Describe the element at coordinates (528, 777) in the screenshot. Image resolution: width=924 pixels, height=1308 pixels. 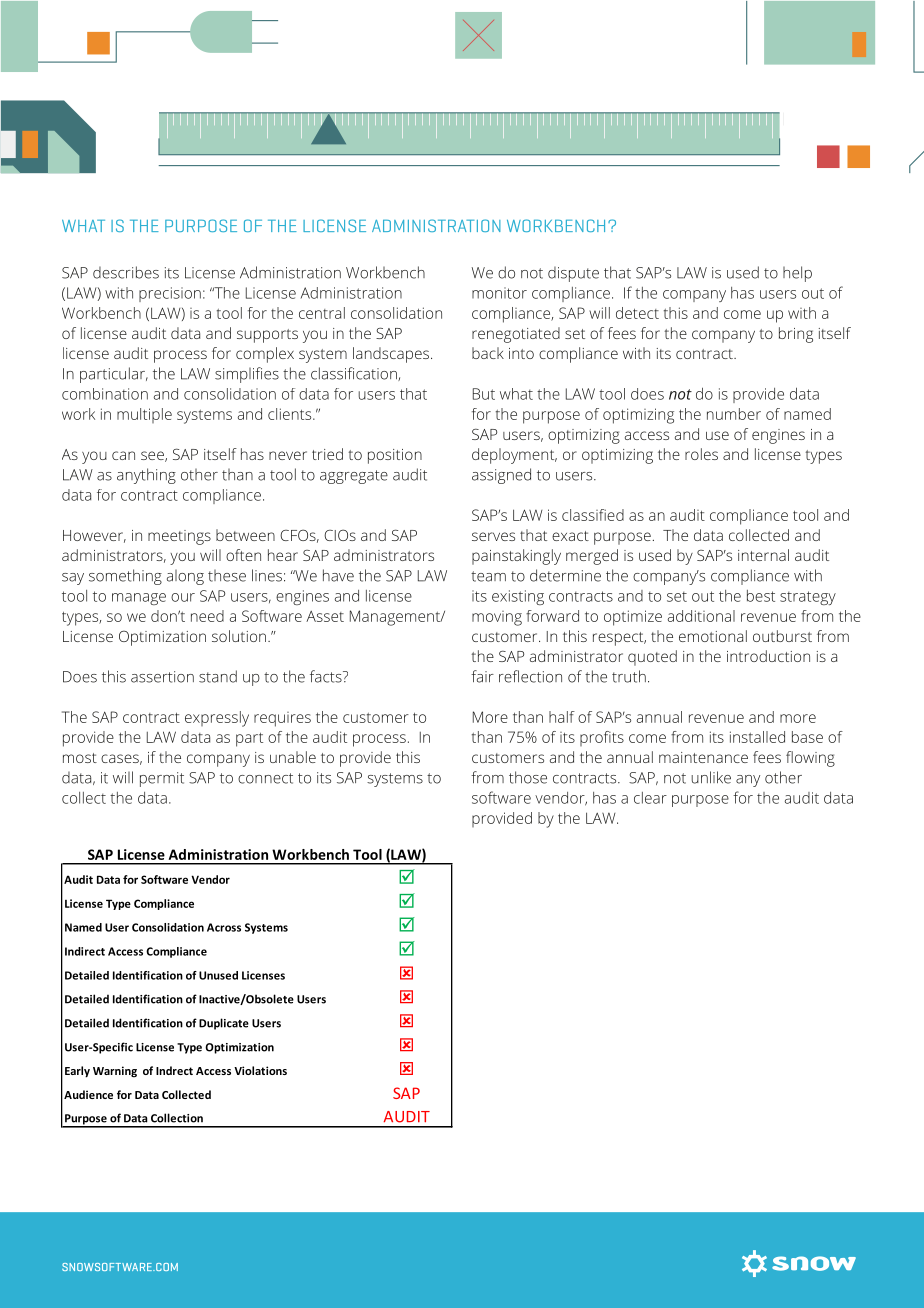
I see `those` at that location.
